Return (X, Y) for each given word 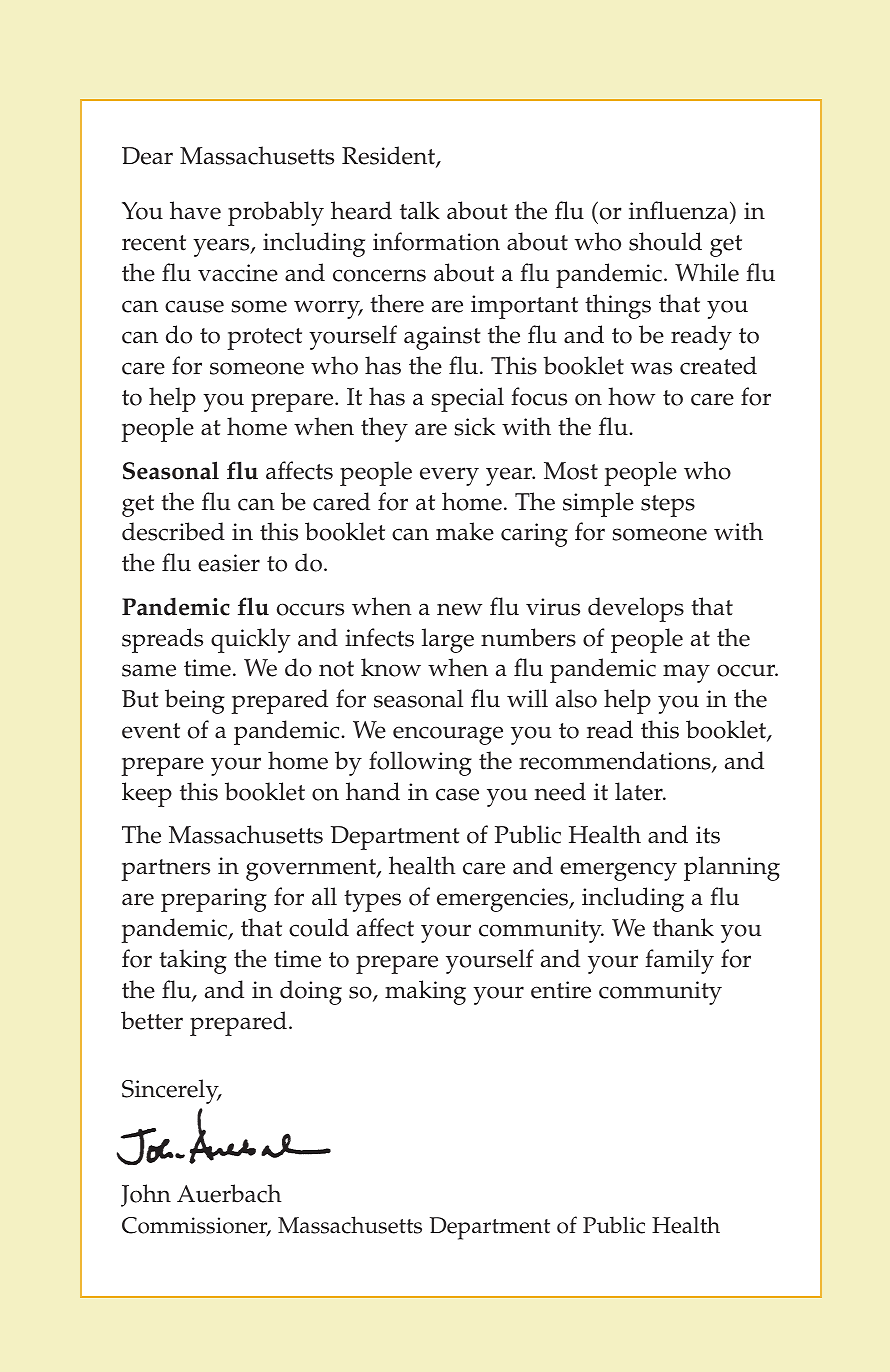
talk (420, 210)
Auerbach (229, 1193)
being (195, 701)
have (195, 210)
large (448, 640)
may (686, 673)
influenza (680, 212)
